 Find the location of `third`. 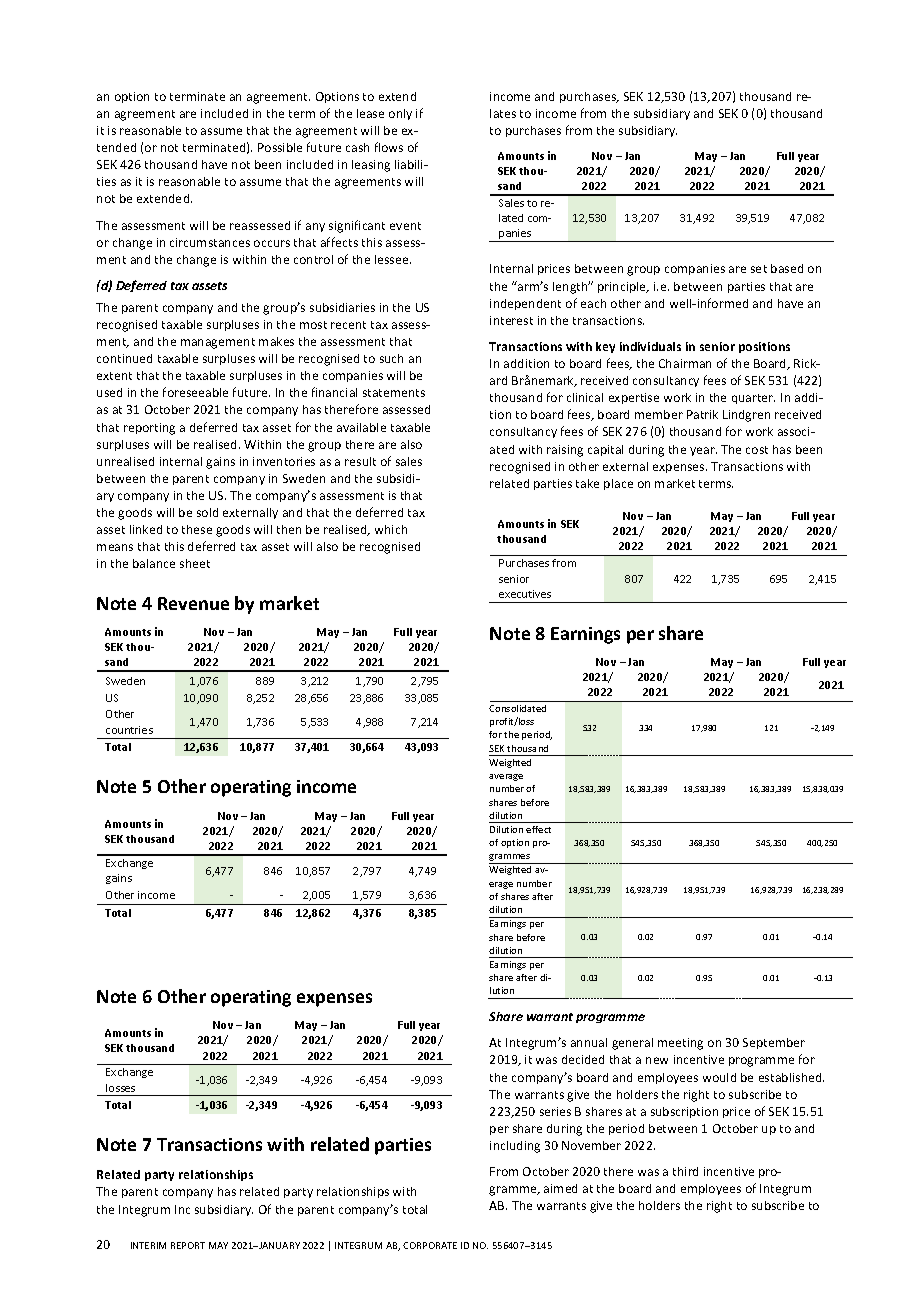

third is located at coordinates (685, 1171).
